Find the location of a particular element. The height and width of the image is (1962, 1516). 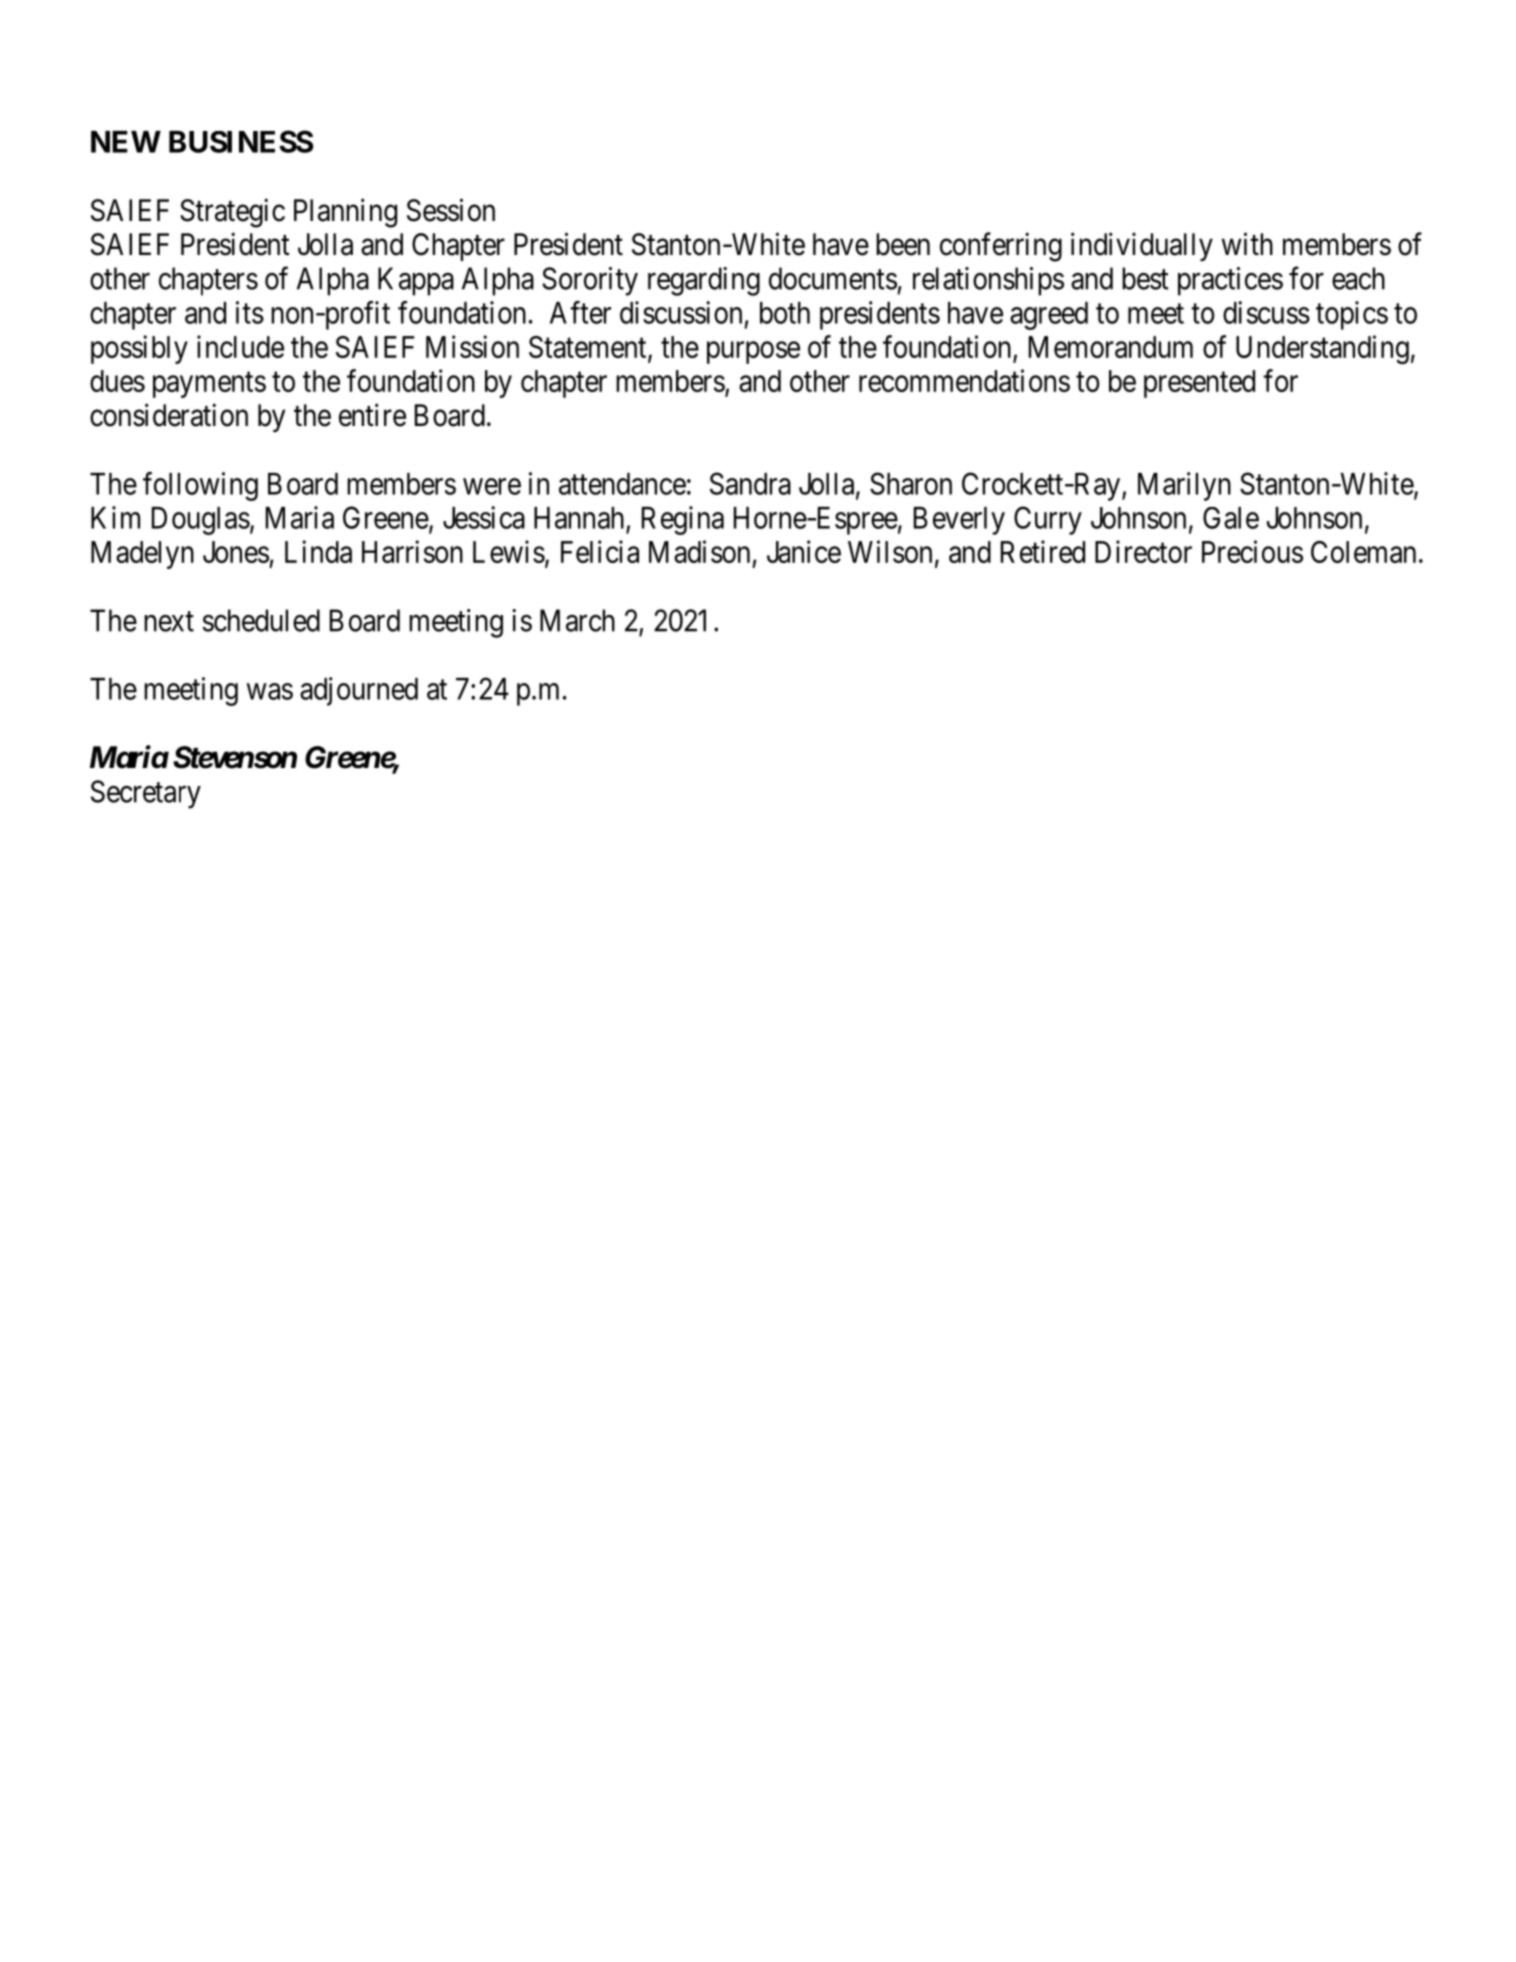

Session is located at coordinates (451, 210).
